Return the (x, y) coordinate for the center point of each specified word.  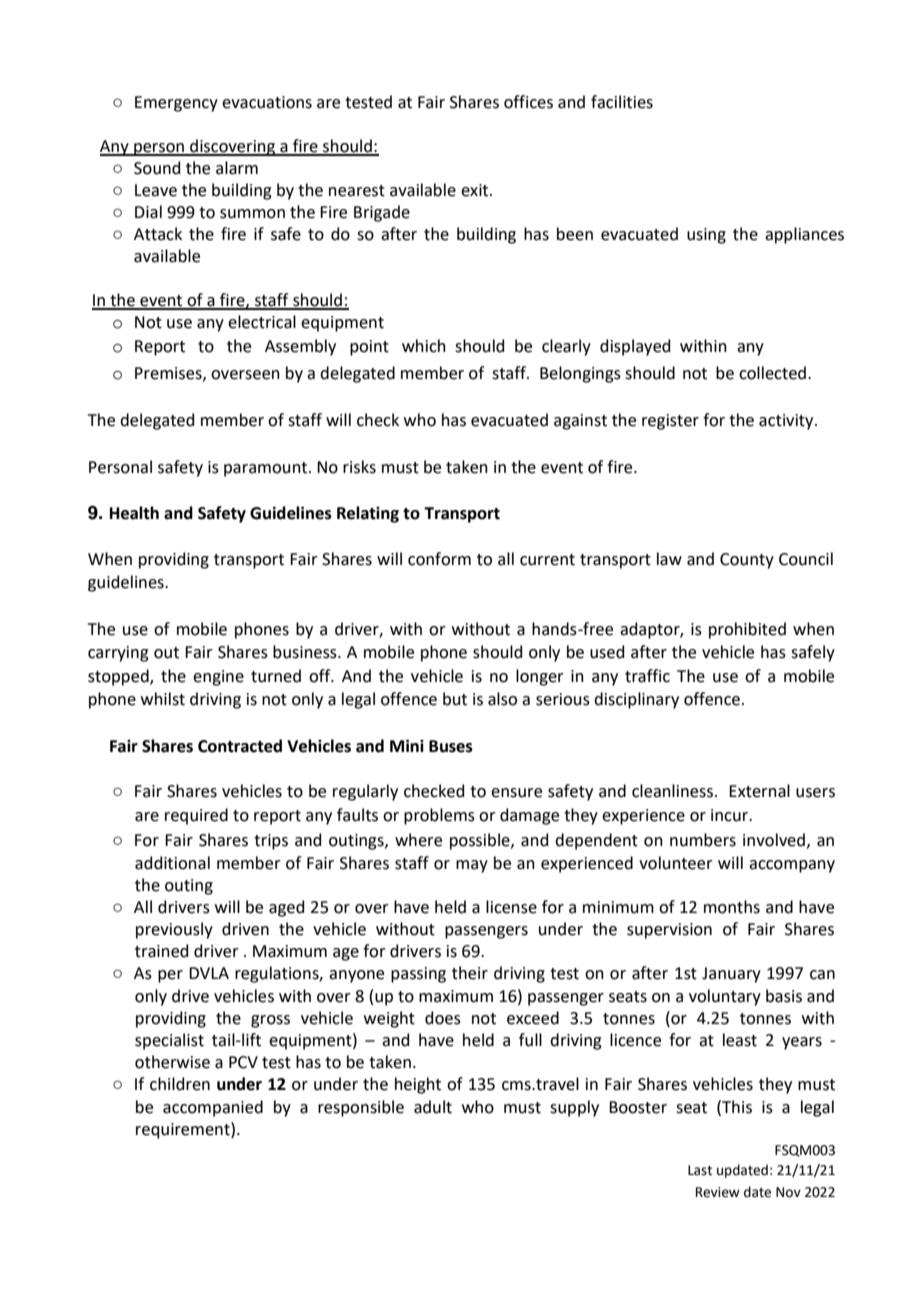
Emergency (176, 104)
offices (528, 102)
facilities (622, 102)
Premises (169, 374)
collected (772, 373)
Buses (451, 746)
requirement (184, 1130)
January (731, 975)
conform (439, 559)
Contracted (240, 746)
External (759, 791)
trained (161, 951)
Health (134, 513)
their (470, 973)
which (424, 346)
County (747, 561)
